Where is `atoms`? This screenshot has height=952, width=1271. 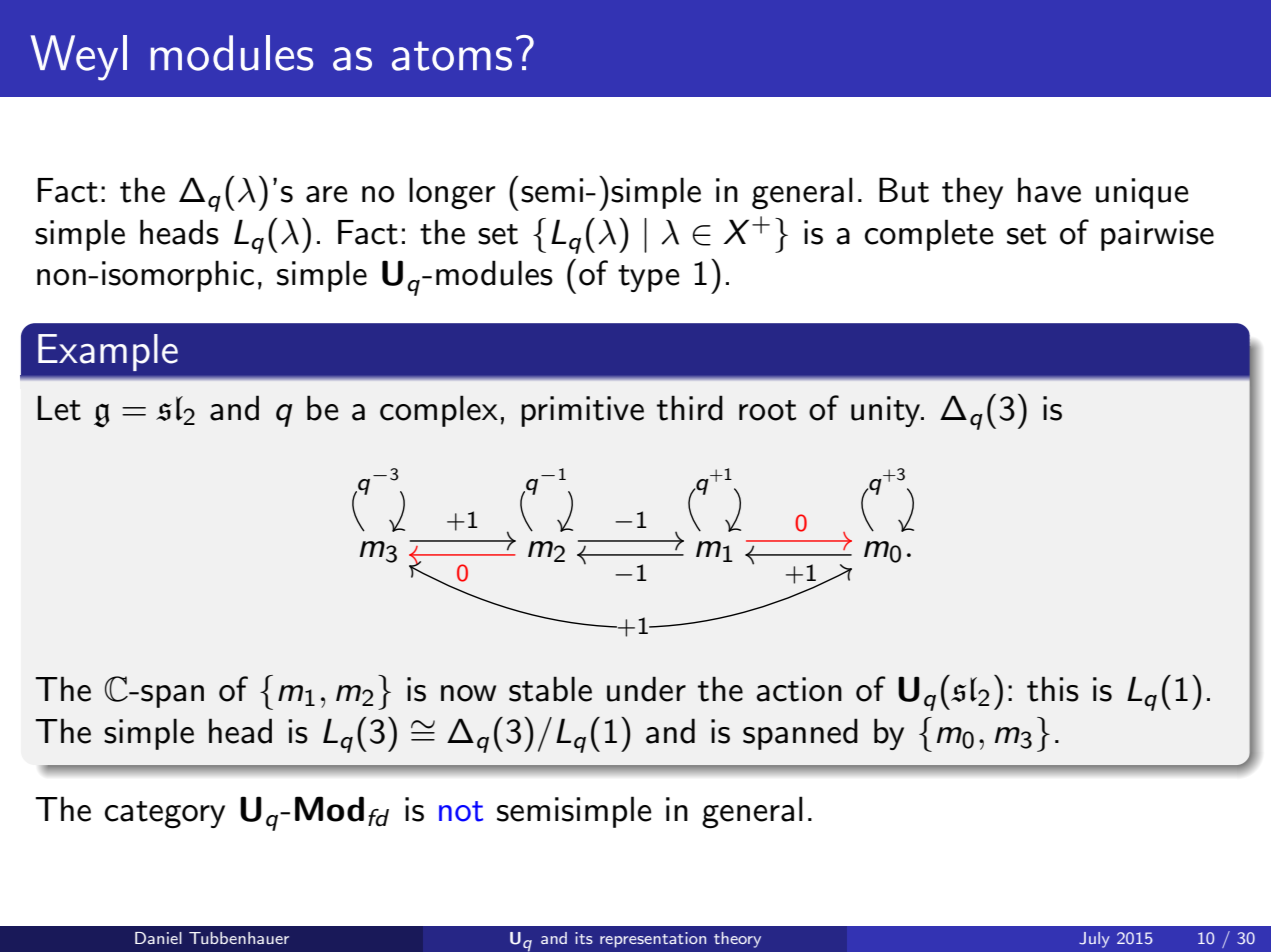 atoms is located at coordinates (452, 56).
